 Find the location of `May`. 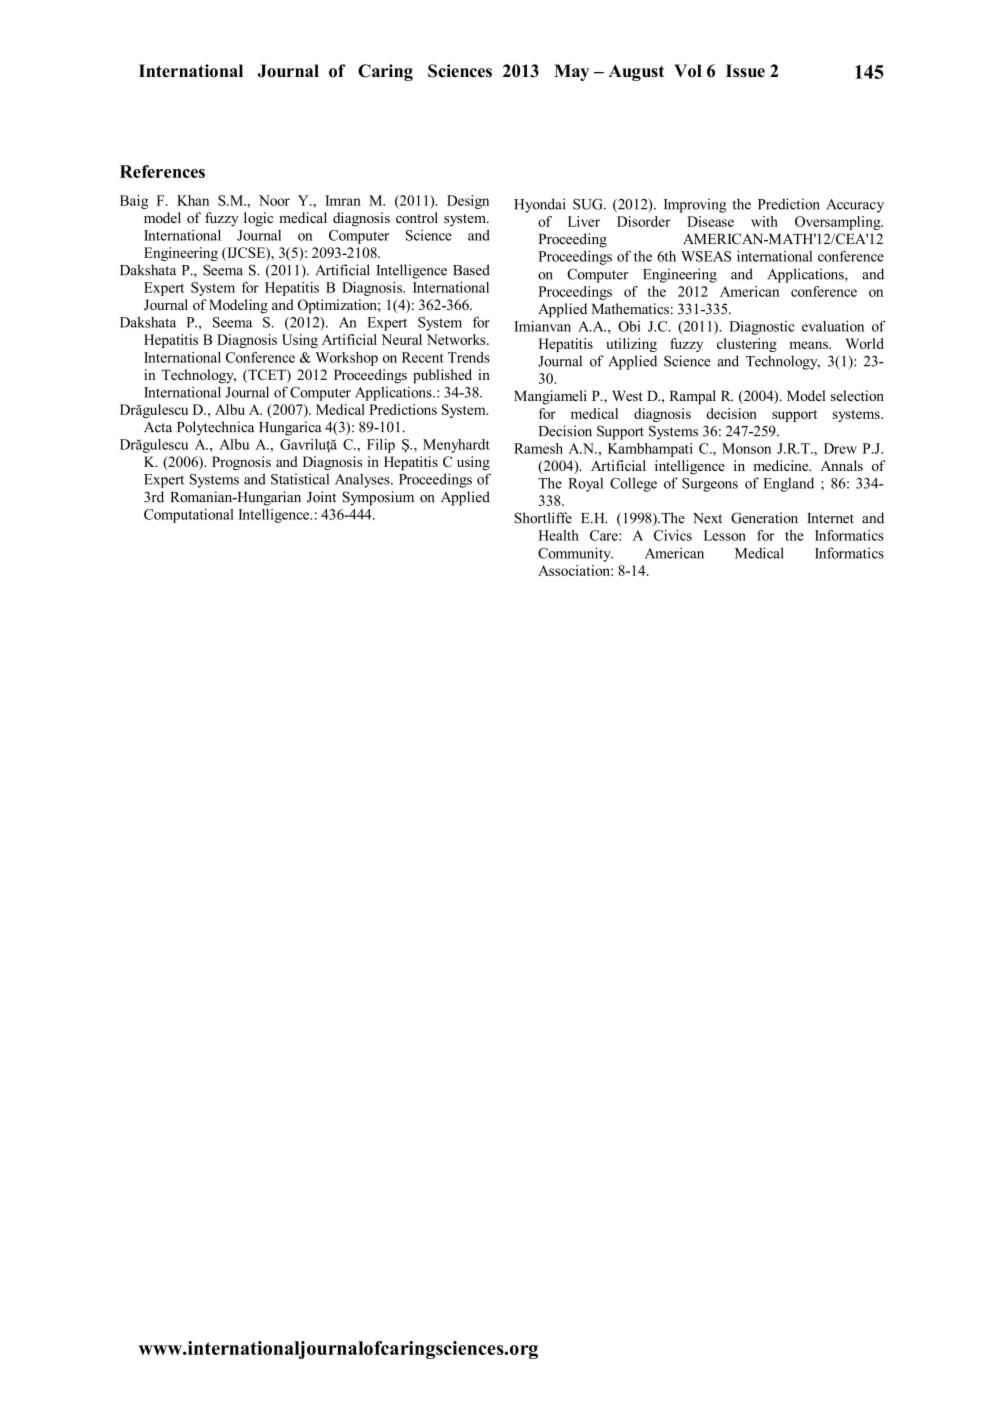

May is located at coordinates (571, 72).
